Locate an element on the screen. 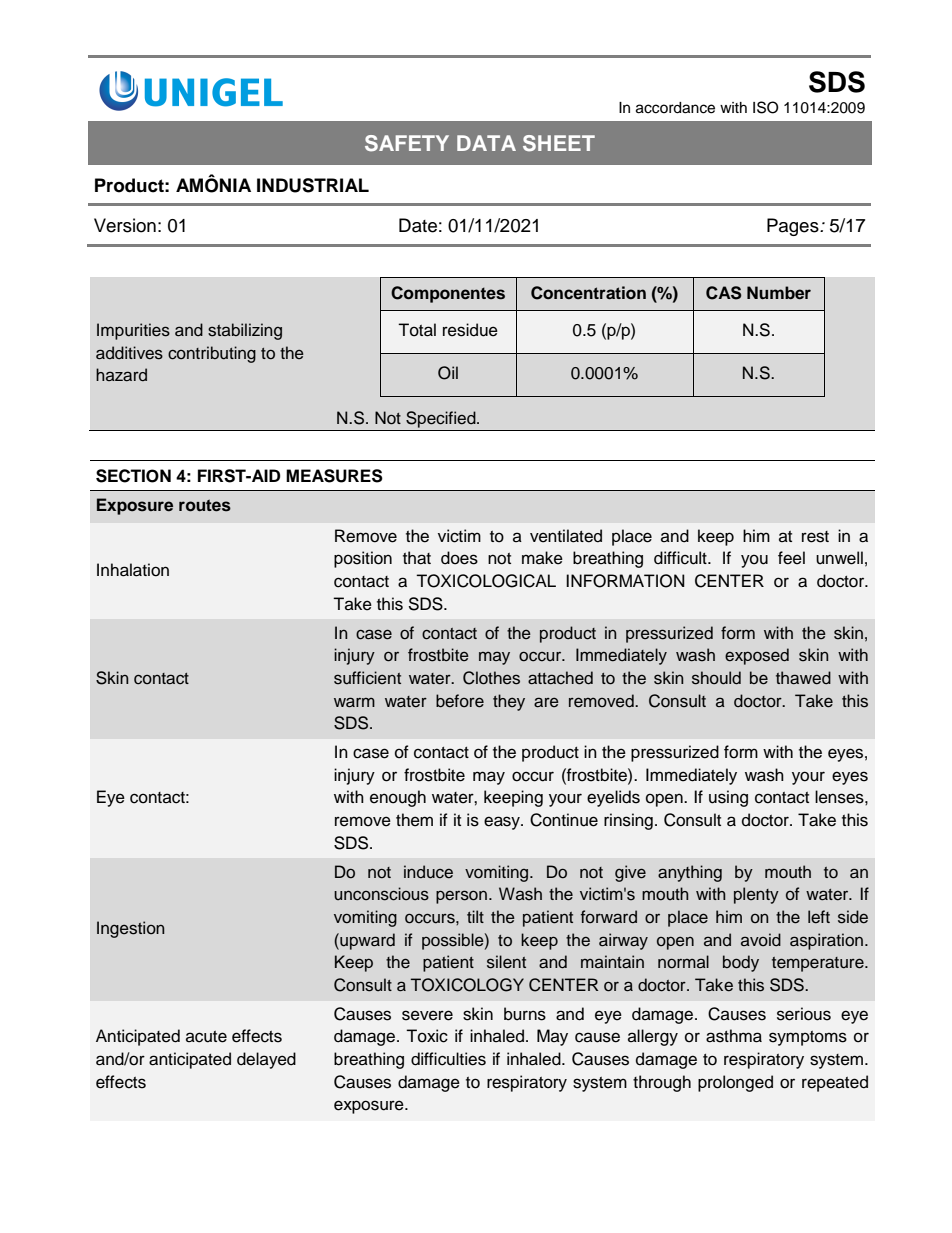 Image resolution: width=952 pixels, height=1233 pixels. stabilizing is located at coordinates (245, 331).
